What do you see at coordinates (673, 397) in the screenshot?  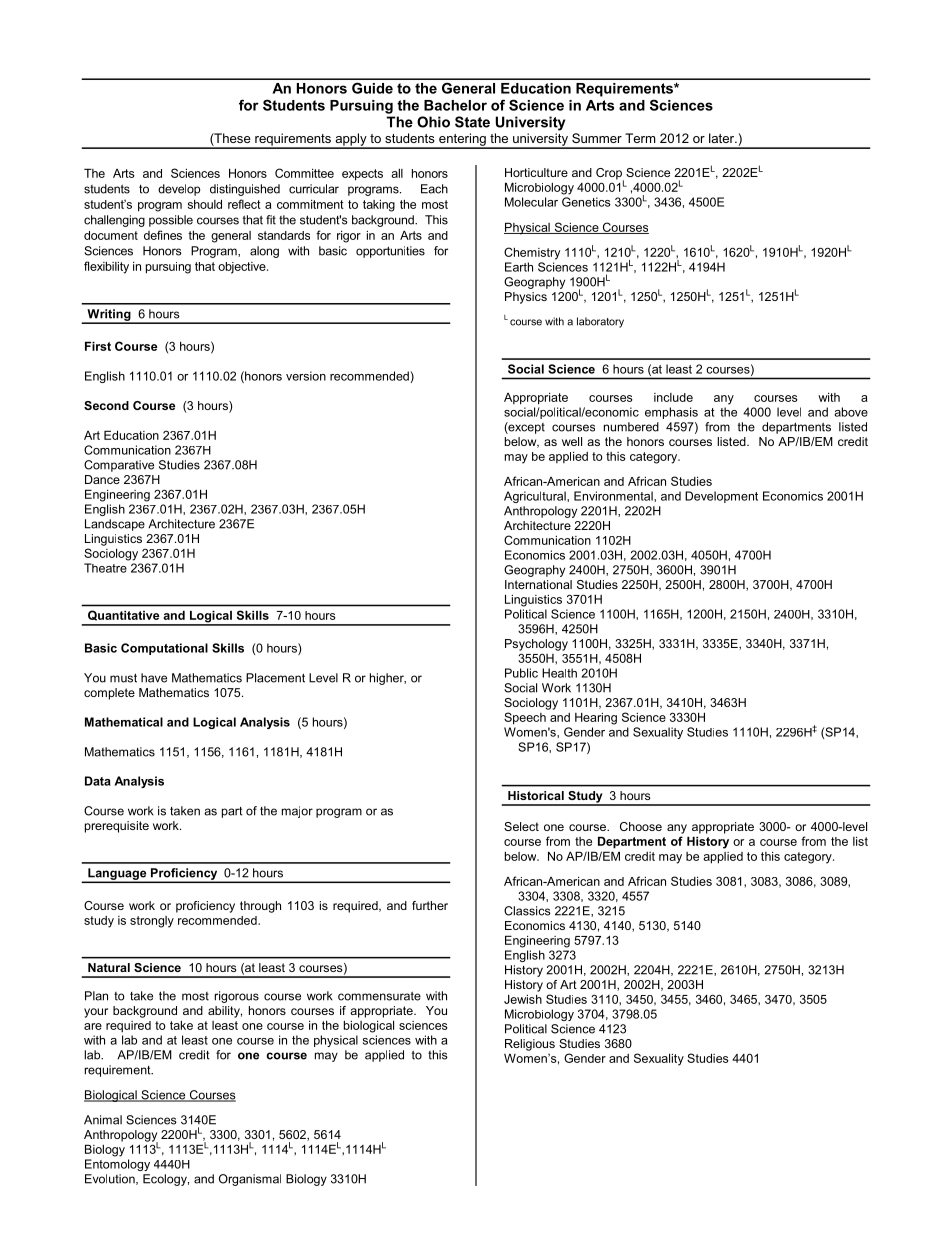 I see `include` at bounding box center [673, 397].
